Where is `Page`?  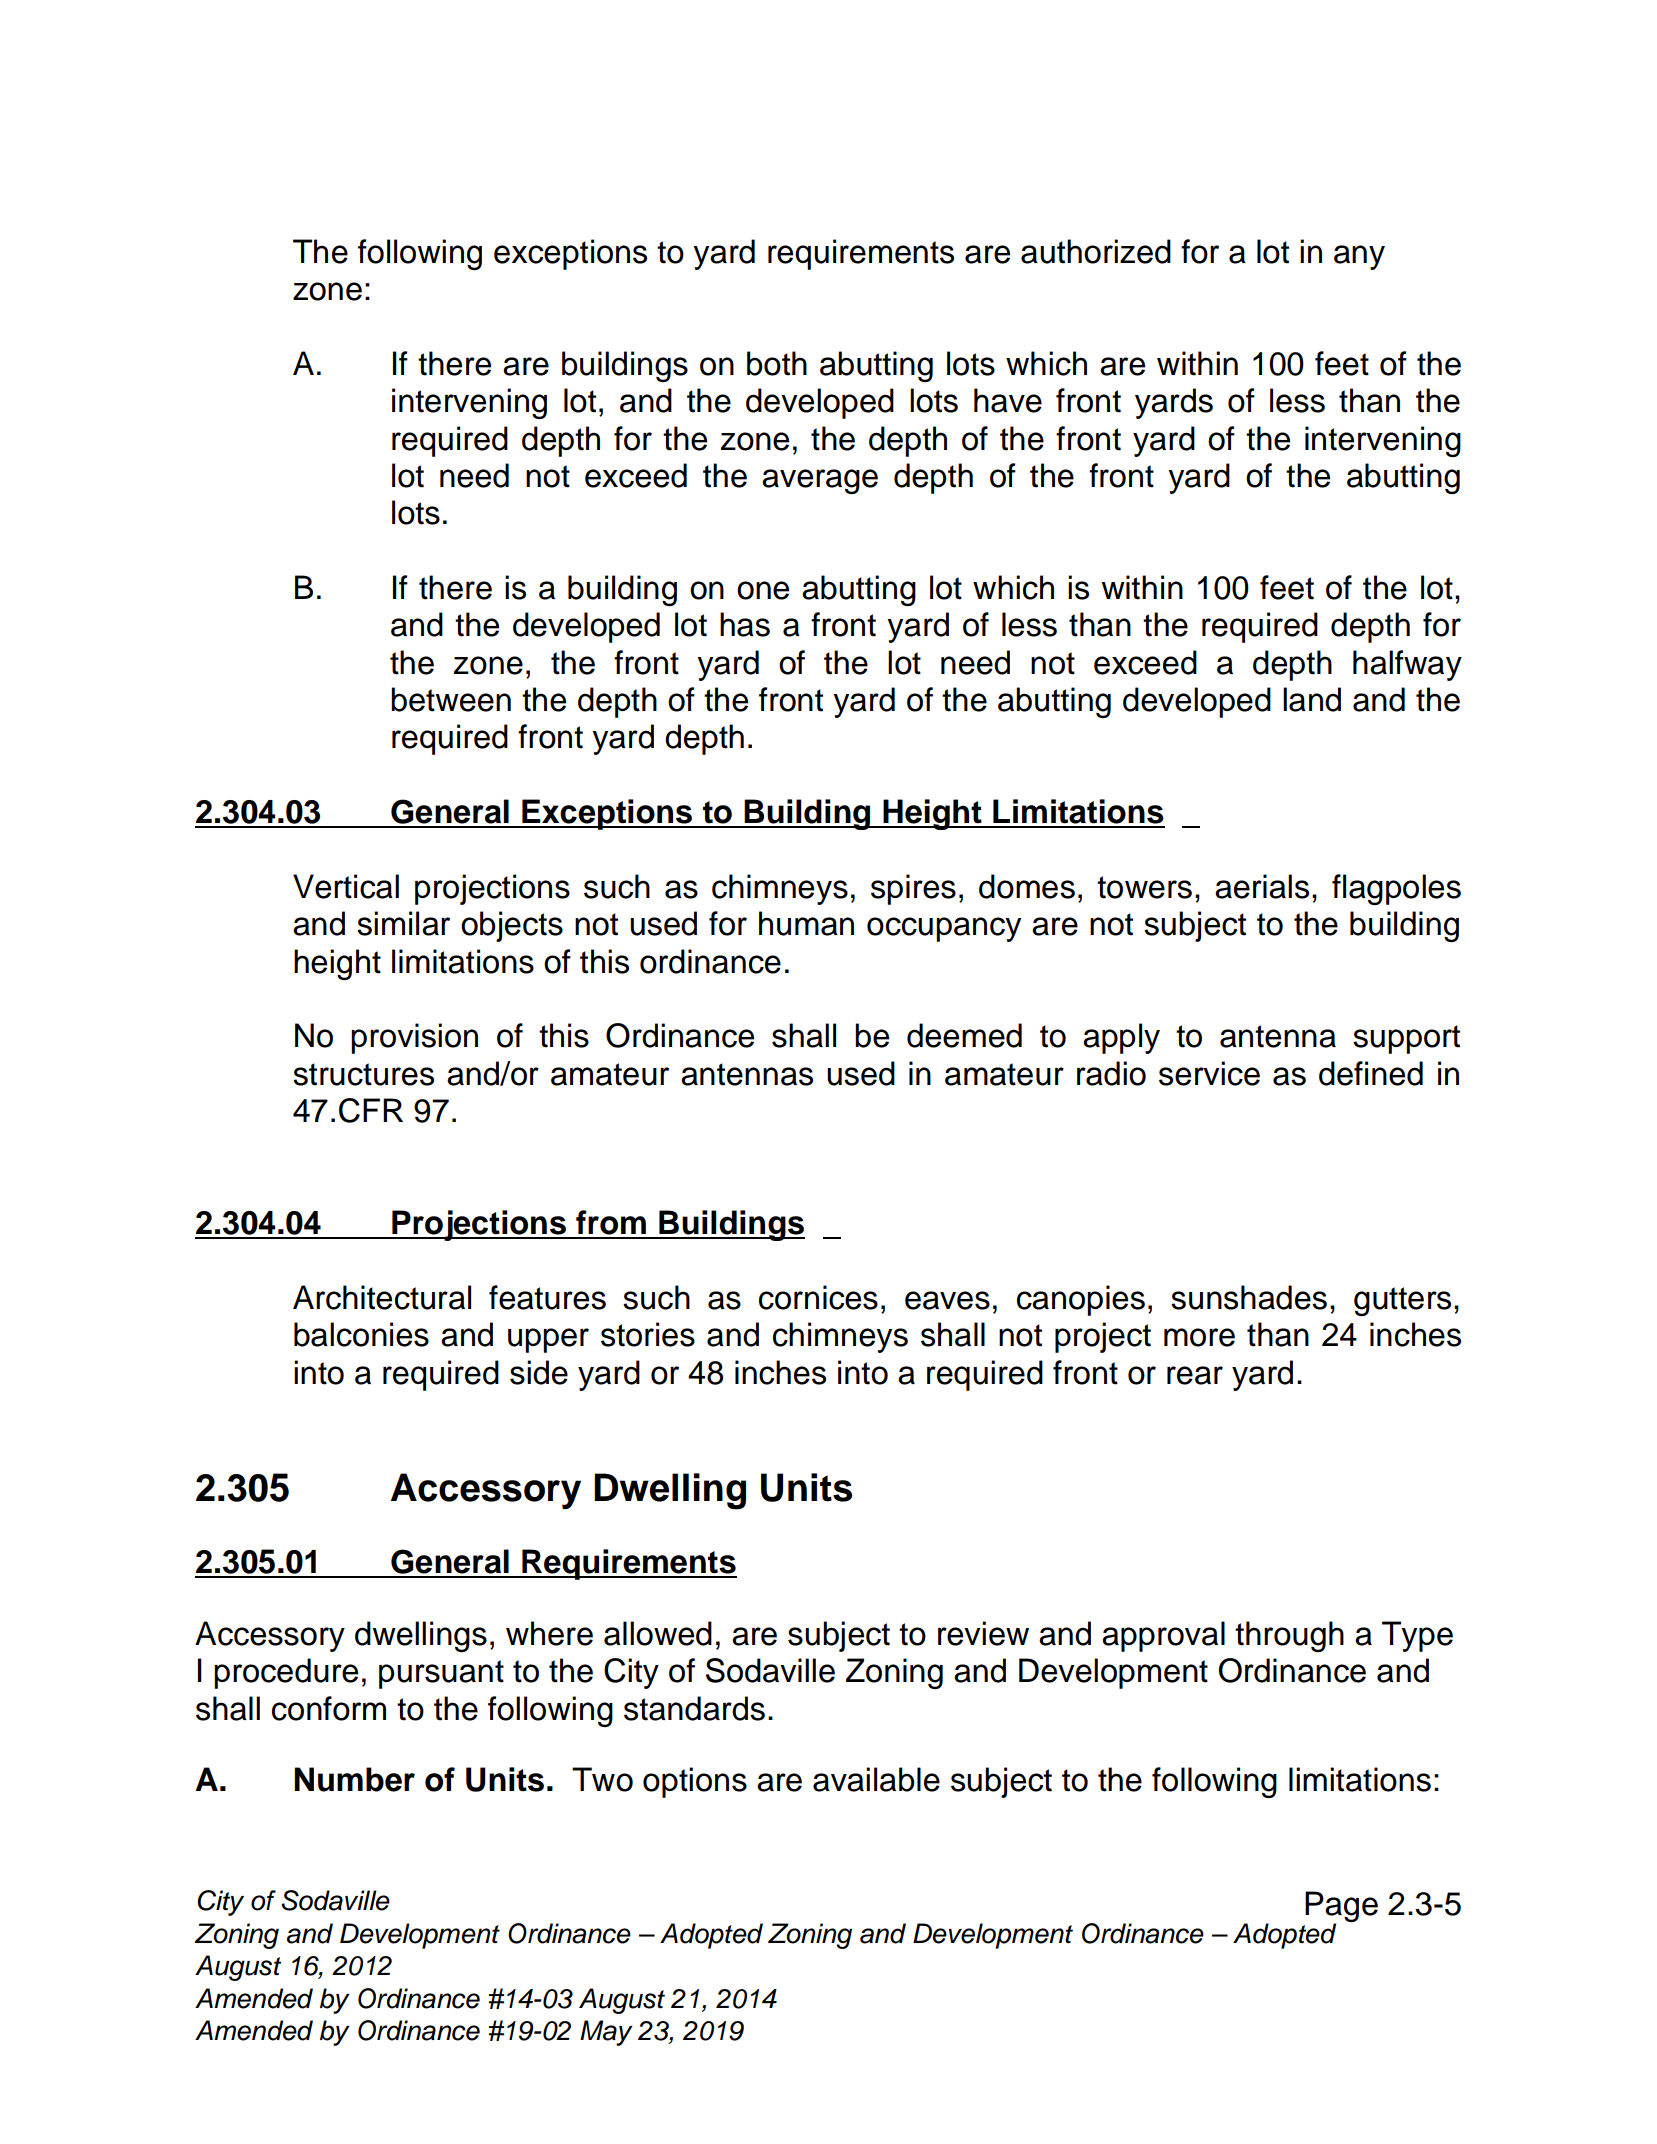 Page is located at coordinates (1341, 1907).
